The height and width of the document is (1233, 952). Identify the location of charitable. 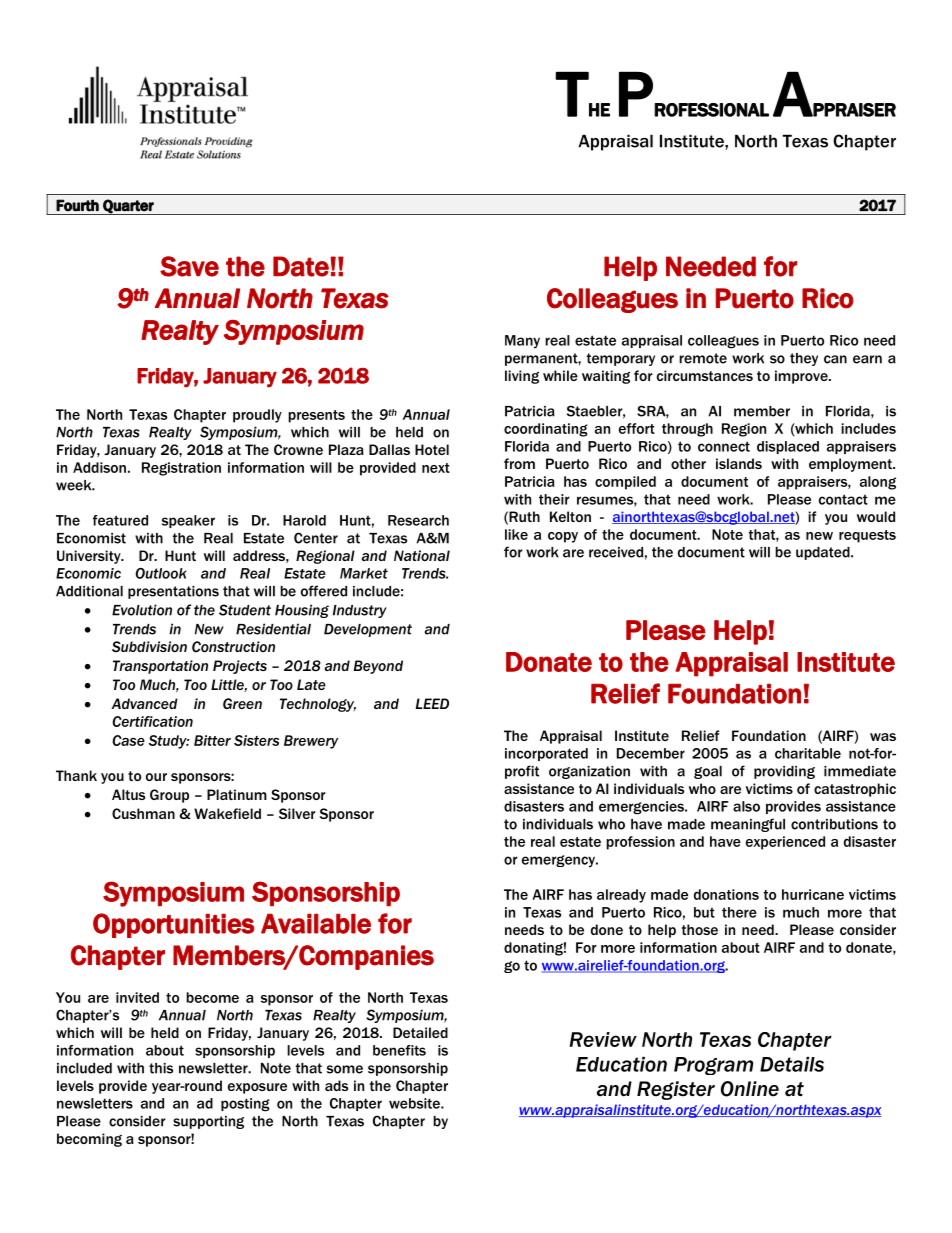
(808, 753).
